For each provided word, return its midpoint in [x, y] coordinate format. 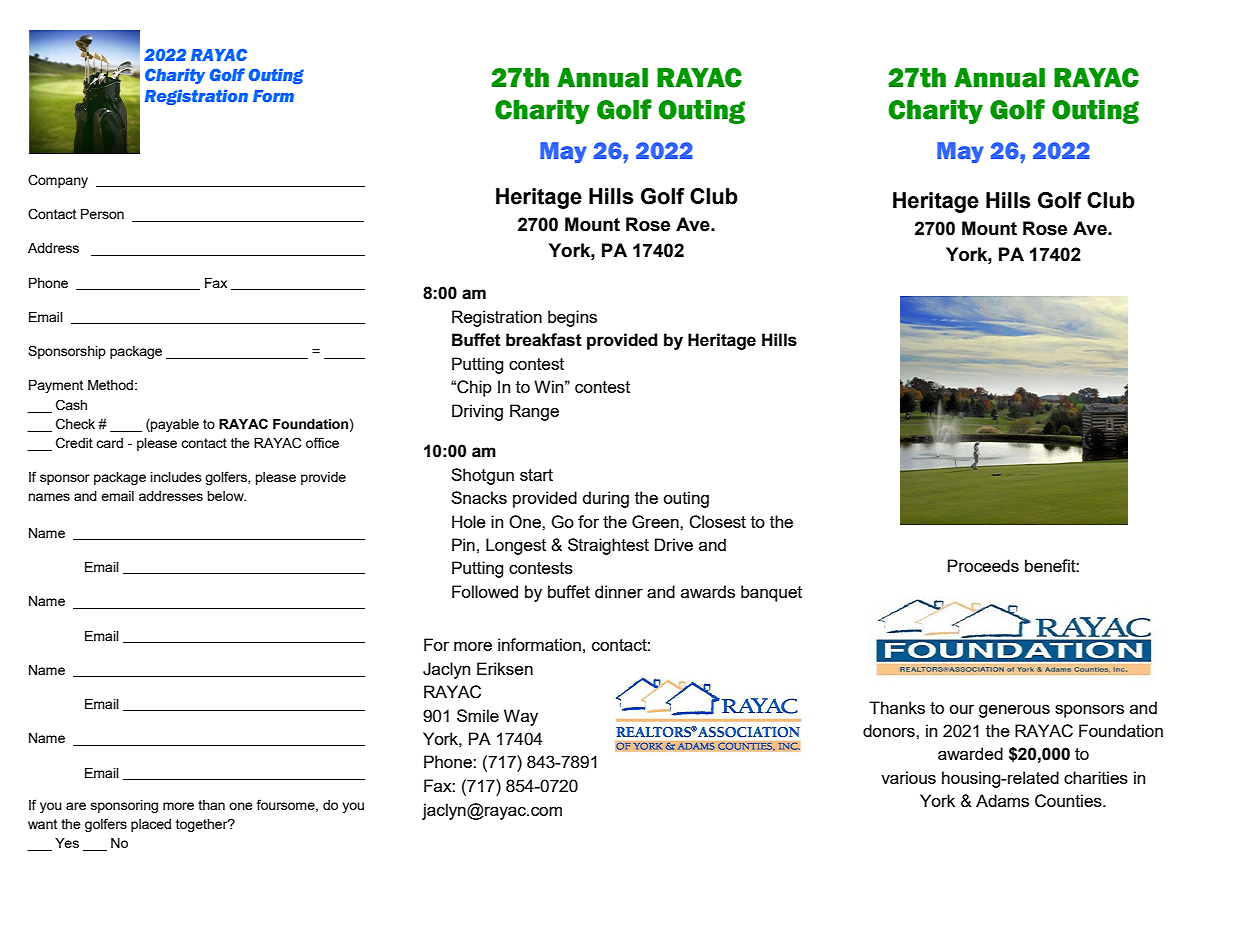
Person [102, 214]
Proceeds [983, 565]
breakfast [544, 340]
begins [572, 318]
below [226, 496]
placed [151, 825]
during [606, 499]
